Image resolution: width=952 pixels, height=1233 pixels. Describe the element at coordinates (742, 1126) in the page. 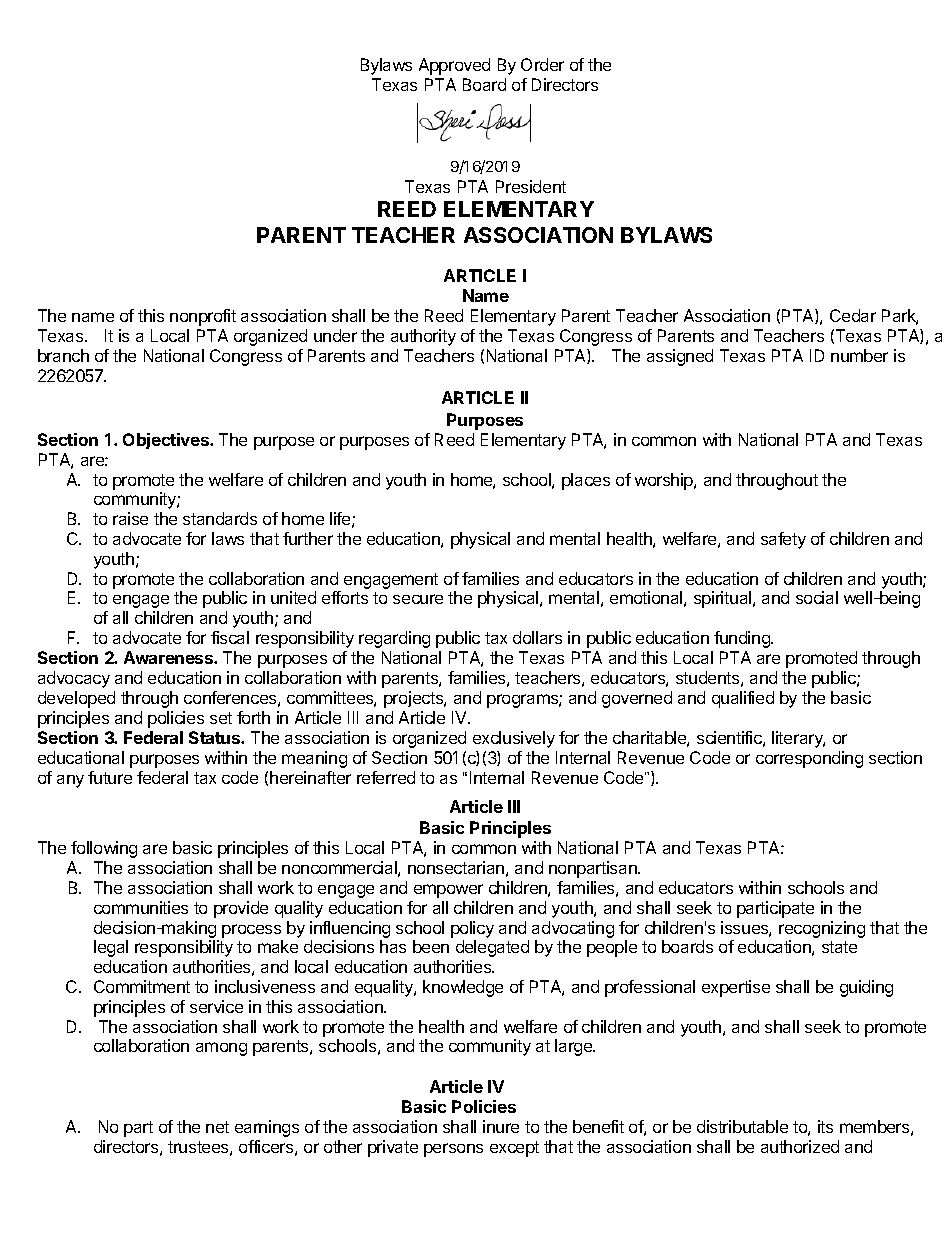

I see `distributable` at that location.
